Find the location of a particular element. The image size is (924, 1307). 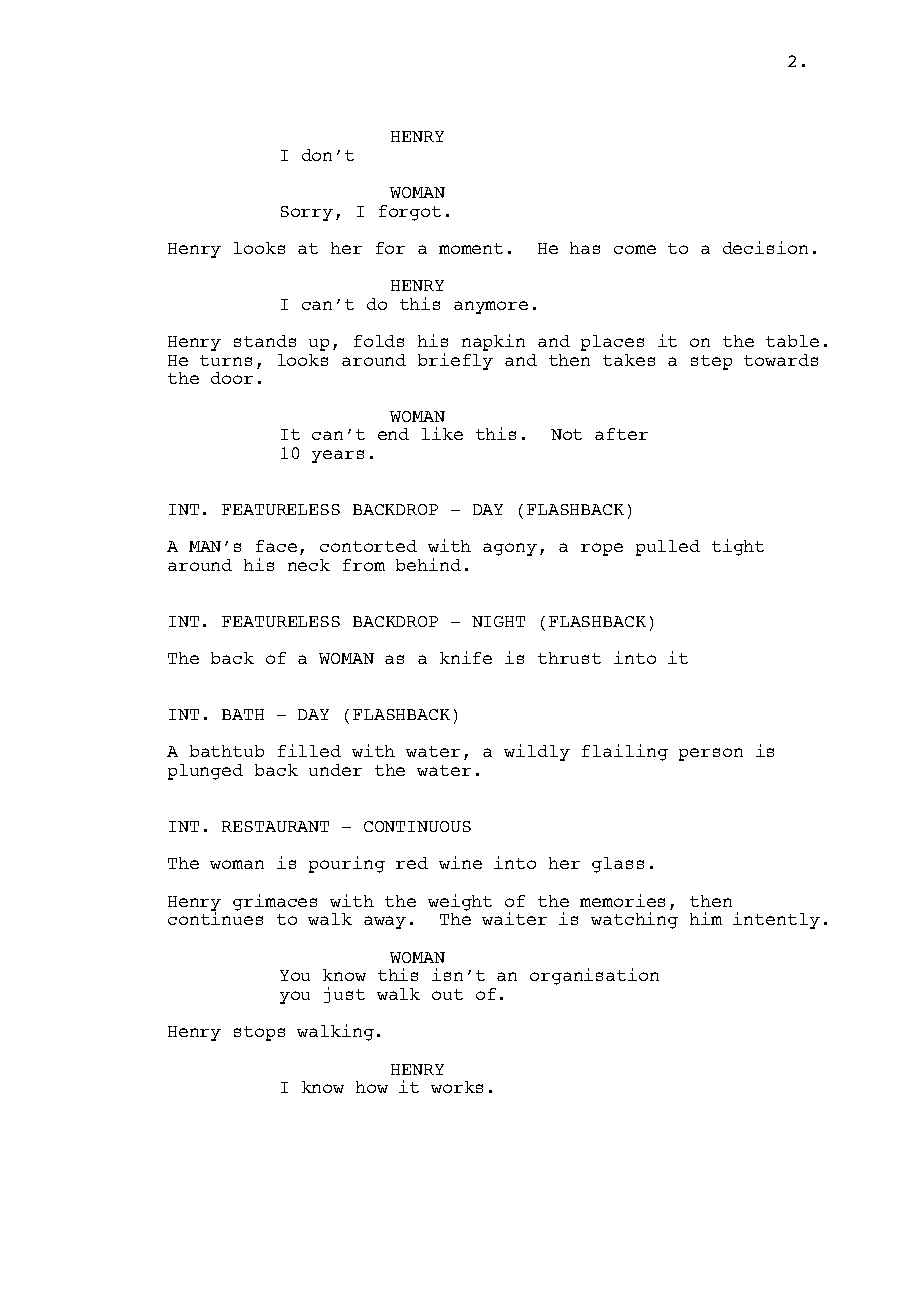

decision is located at coordinates (765, 247).
